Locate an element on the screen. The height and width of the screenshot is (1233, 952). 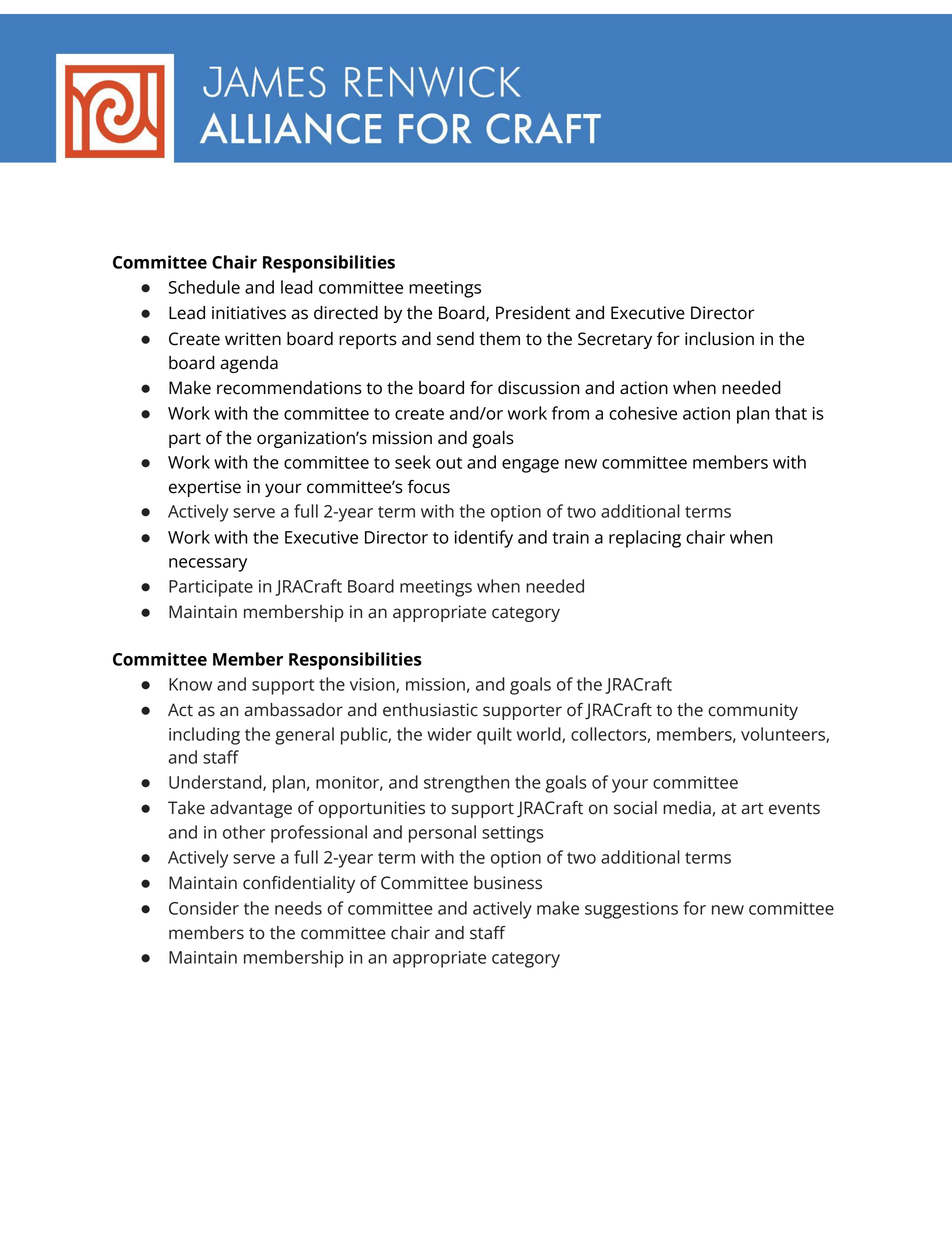
President is located at coordinates (533, 313).
